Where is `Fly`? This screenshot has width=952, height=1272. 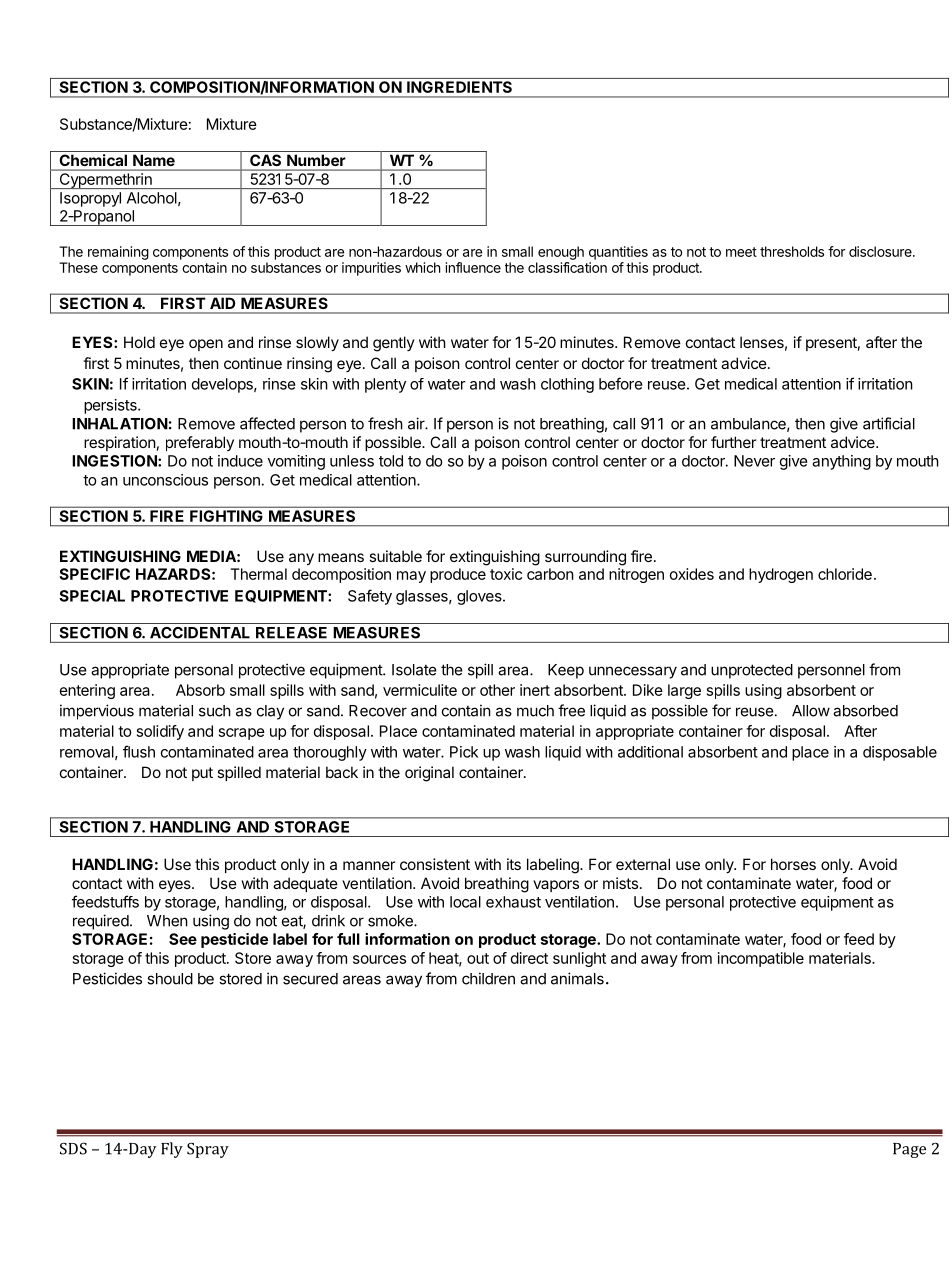
Fly is located at coordinates (172, 1150).
